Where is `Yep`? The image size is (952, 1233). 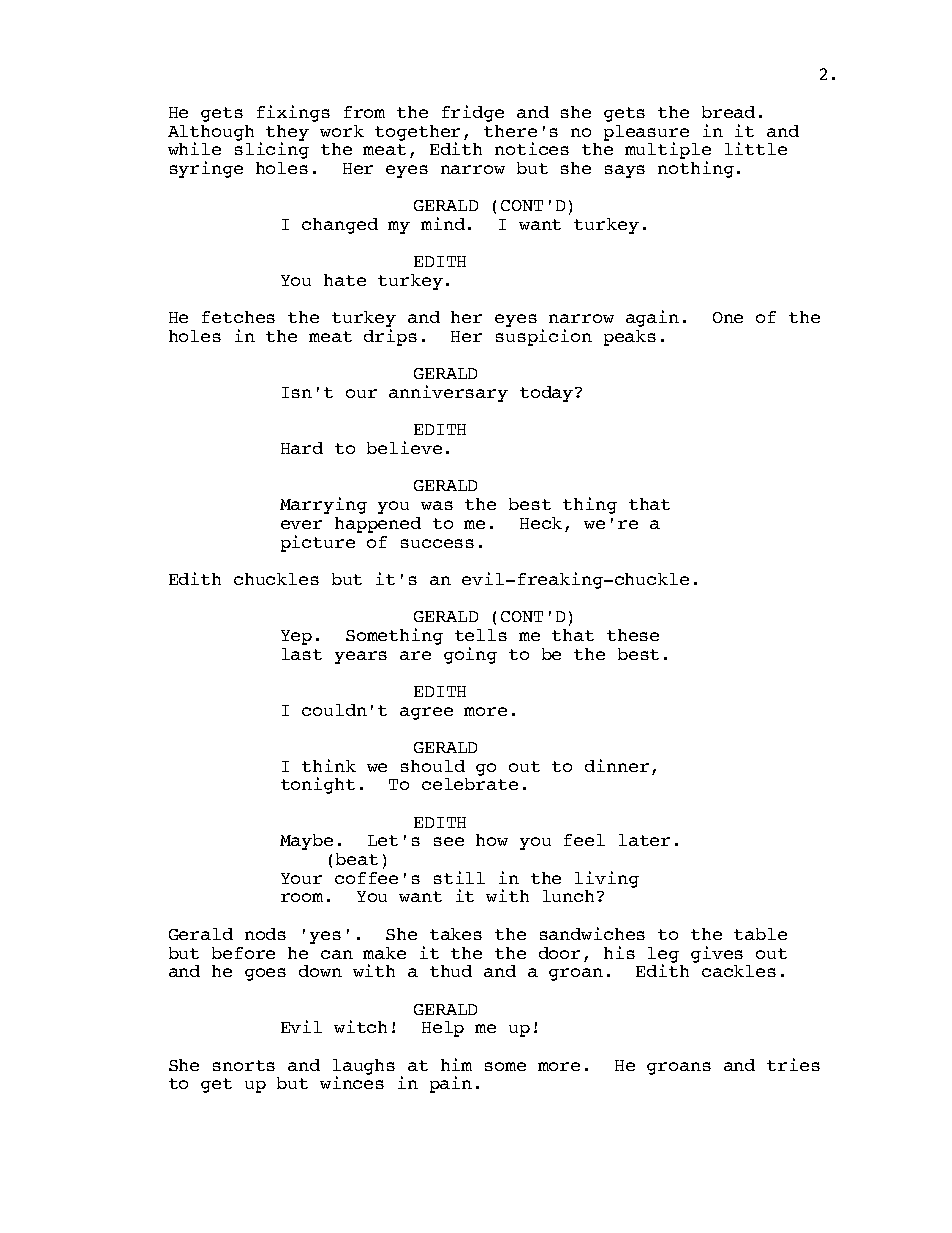
Yep is located at coordinates (296, 637).
